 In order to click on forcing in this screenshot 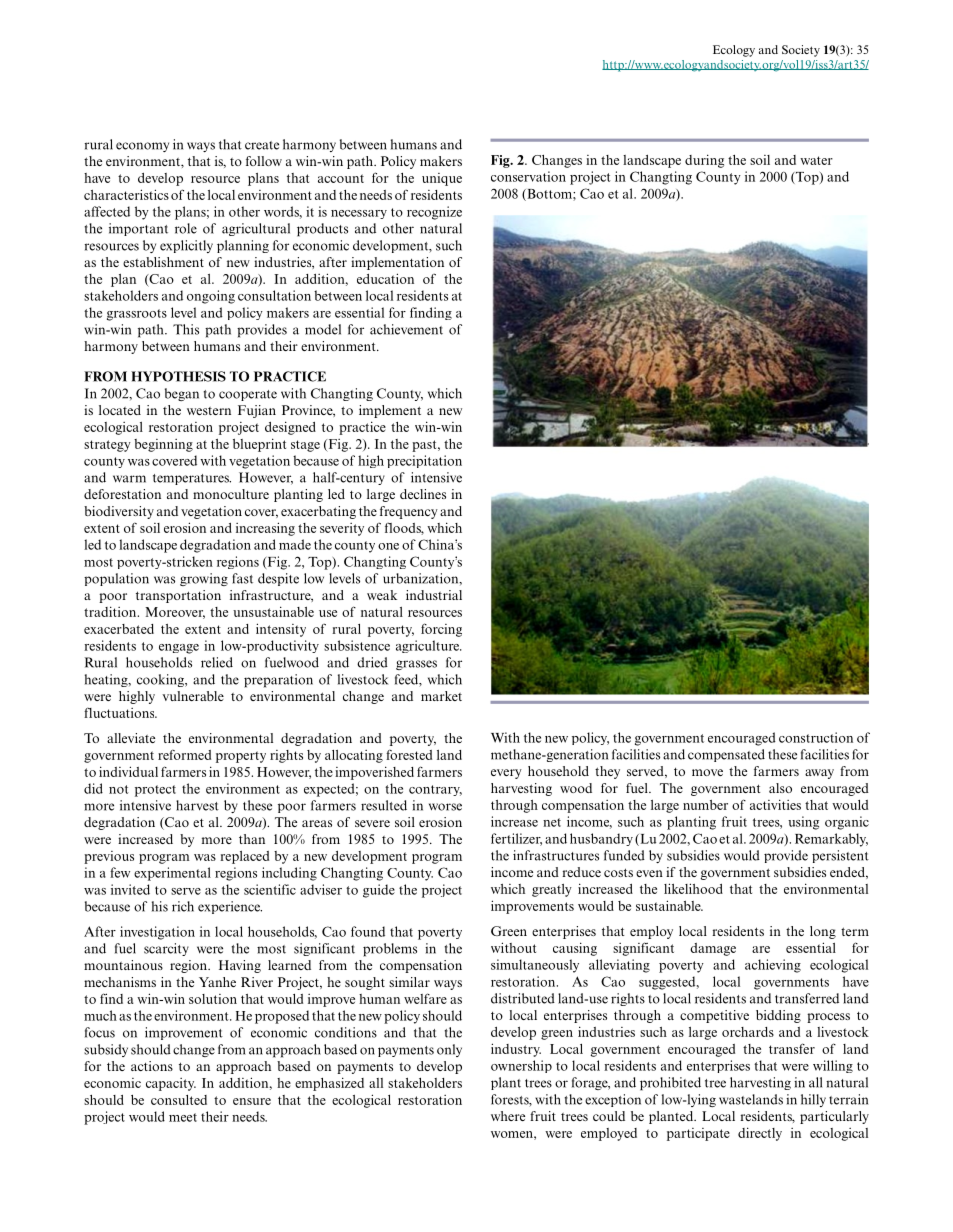, I will do `click(441, 630)`.
